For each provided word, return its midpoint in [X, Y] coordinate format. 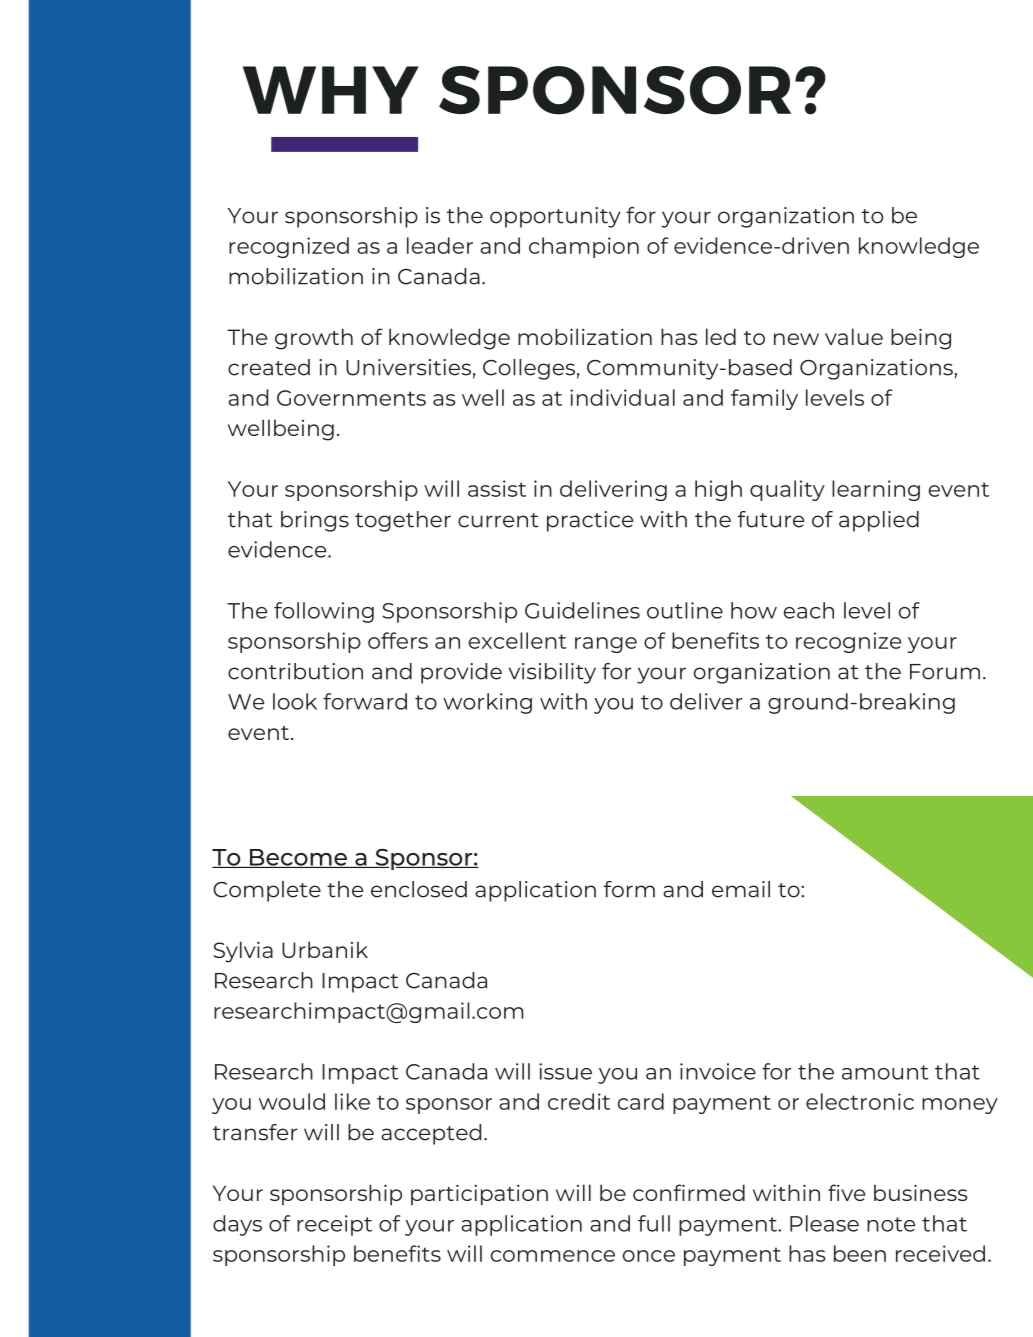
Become [298, 858]
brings [315, 521]
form [629, 889]
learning [876, 490]
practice [590, 521]
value [854, 336]
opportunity [555, 217]
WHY [331, 90]
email [741, 889]
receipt [334, 1225]
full [654, 1223]
